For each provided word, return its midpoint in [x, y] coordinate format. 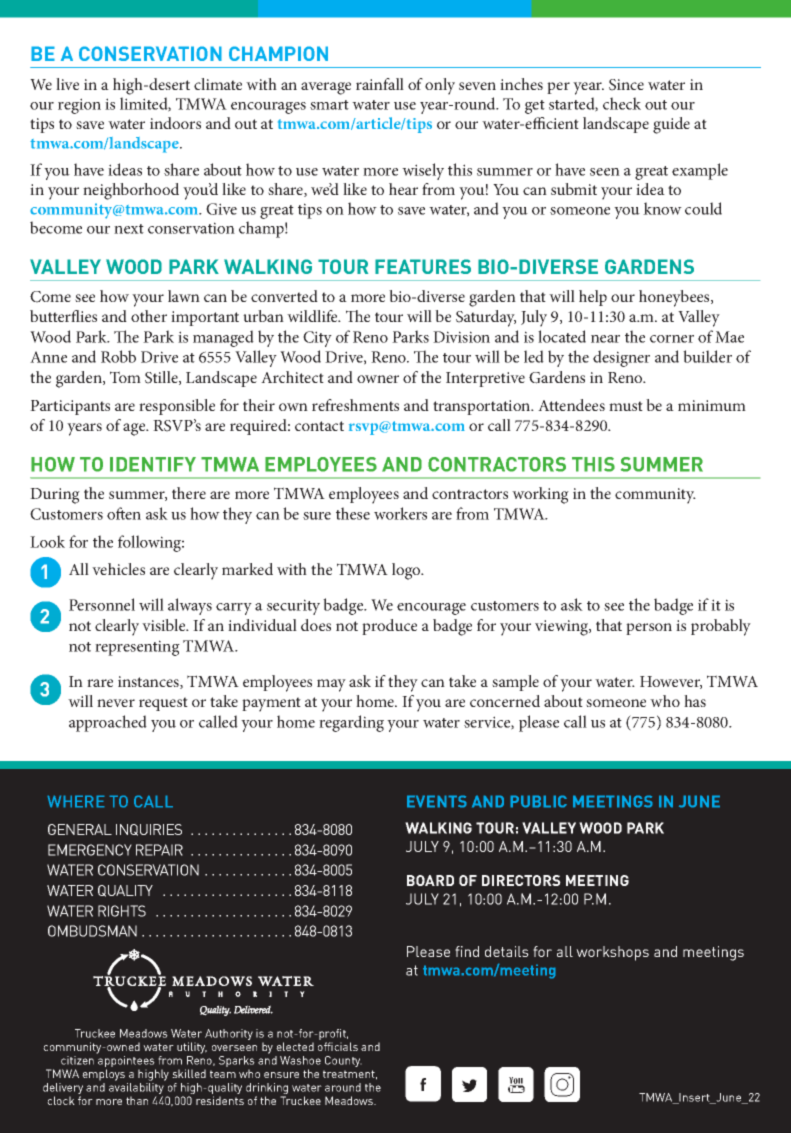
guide [671, 125]
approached [108, 723]
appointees [127, 1063]
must [626, 406]
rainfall [380, 84]
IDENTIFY [153, 464]
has [695, 701]
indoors [175, 123]
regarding [351, 723]
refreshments [355, 405]
